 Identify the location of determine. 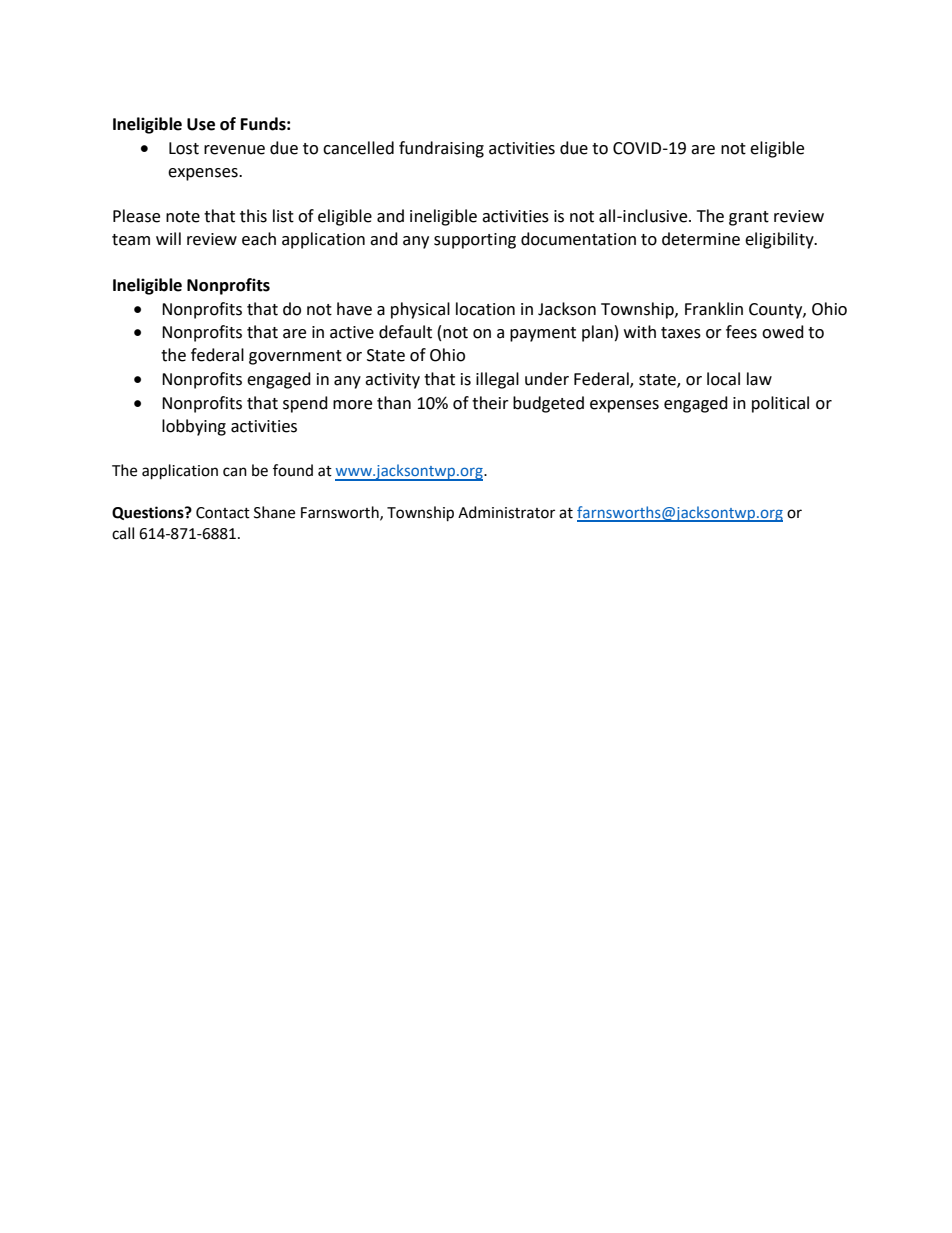
(701, 239).
